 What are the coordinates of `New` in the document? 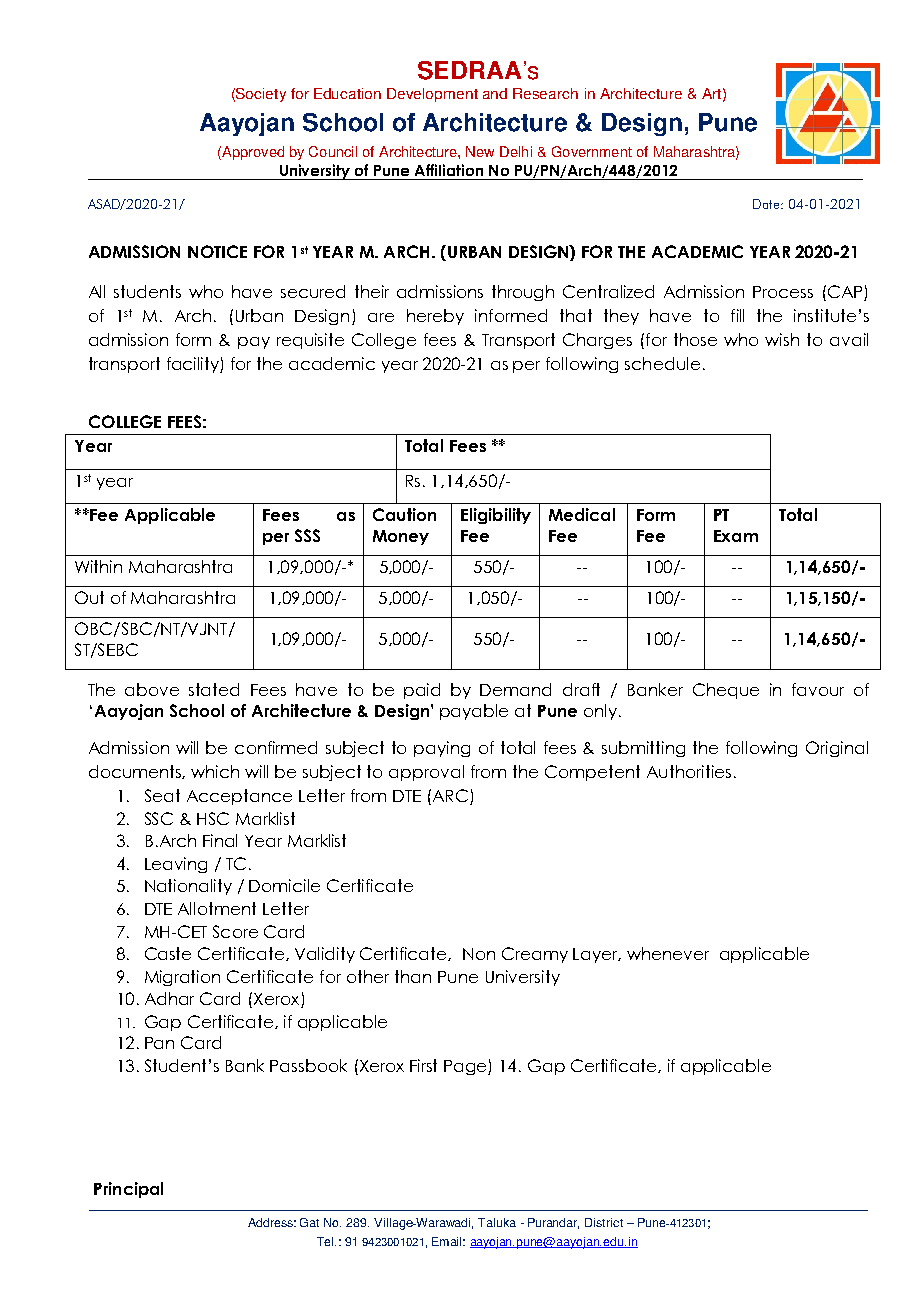 It's located at (480, 151).
